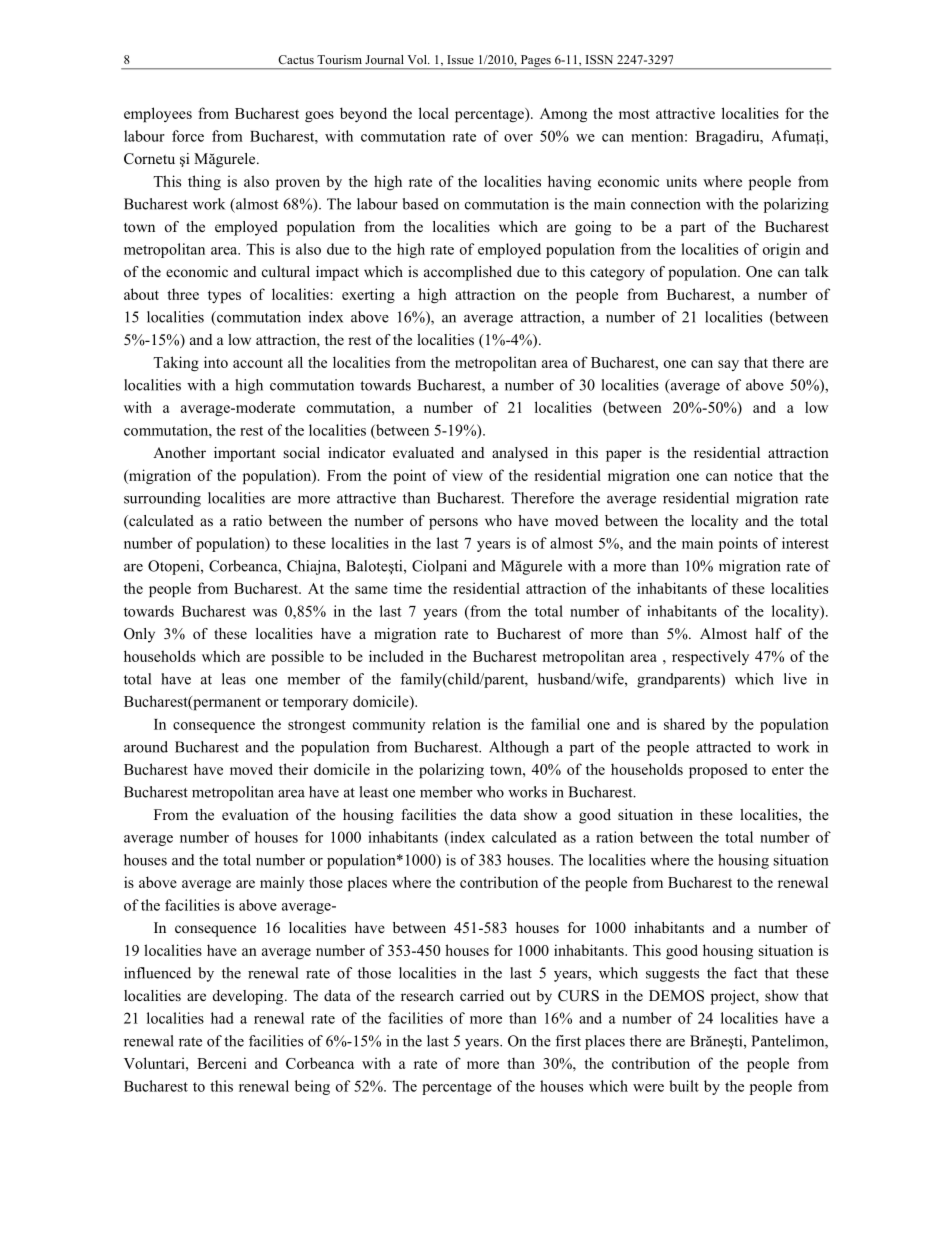 Image resolution: width=952 pixels, height=1233 pixels. What do you see at coordinates (460, 59) in the screenshot?
I see `Issue` at bounding box center [460, 59].
